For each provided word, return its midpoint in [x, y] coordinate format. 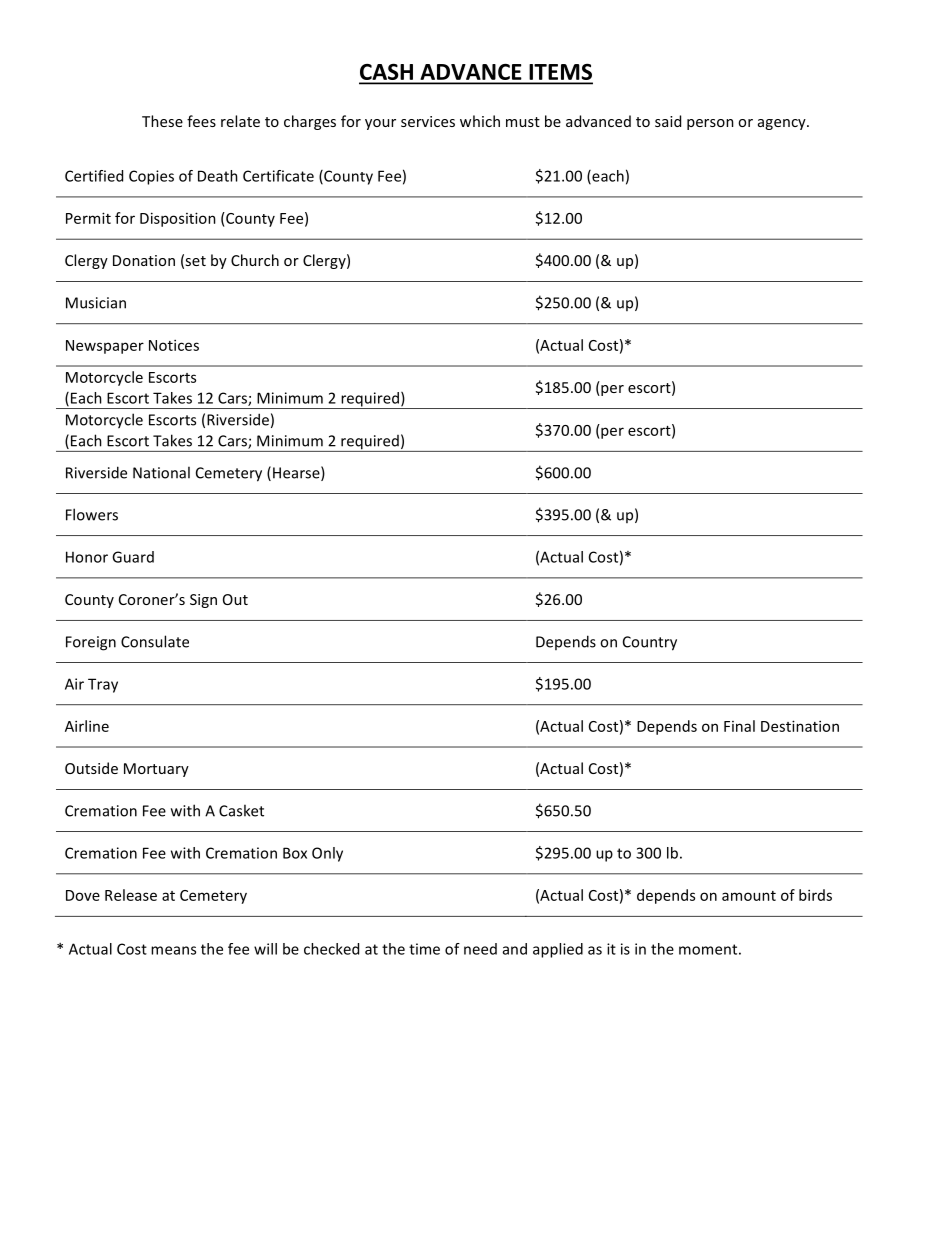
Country [650, 643]
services [428, 121]
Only [327, 854]
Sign [203, 601]
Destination [800, 726]
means [173, 950]
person [710, 124]
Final [739, 726]
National [161, 472]
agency [783, 124]
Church [255, 260]
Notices [174, 345]
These [162, 121]
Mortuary [156, 770]
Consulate [155, 641]
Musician [96, 303]
